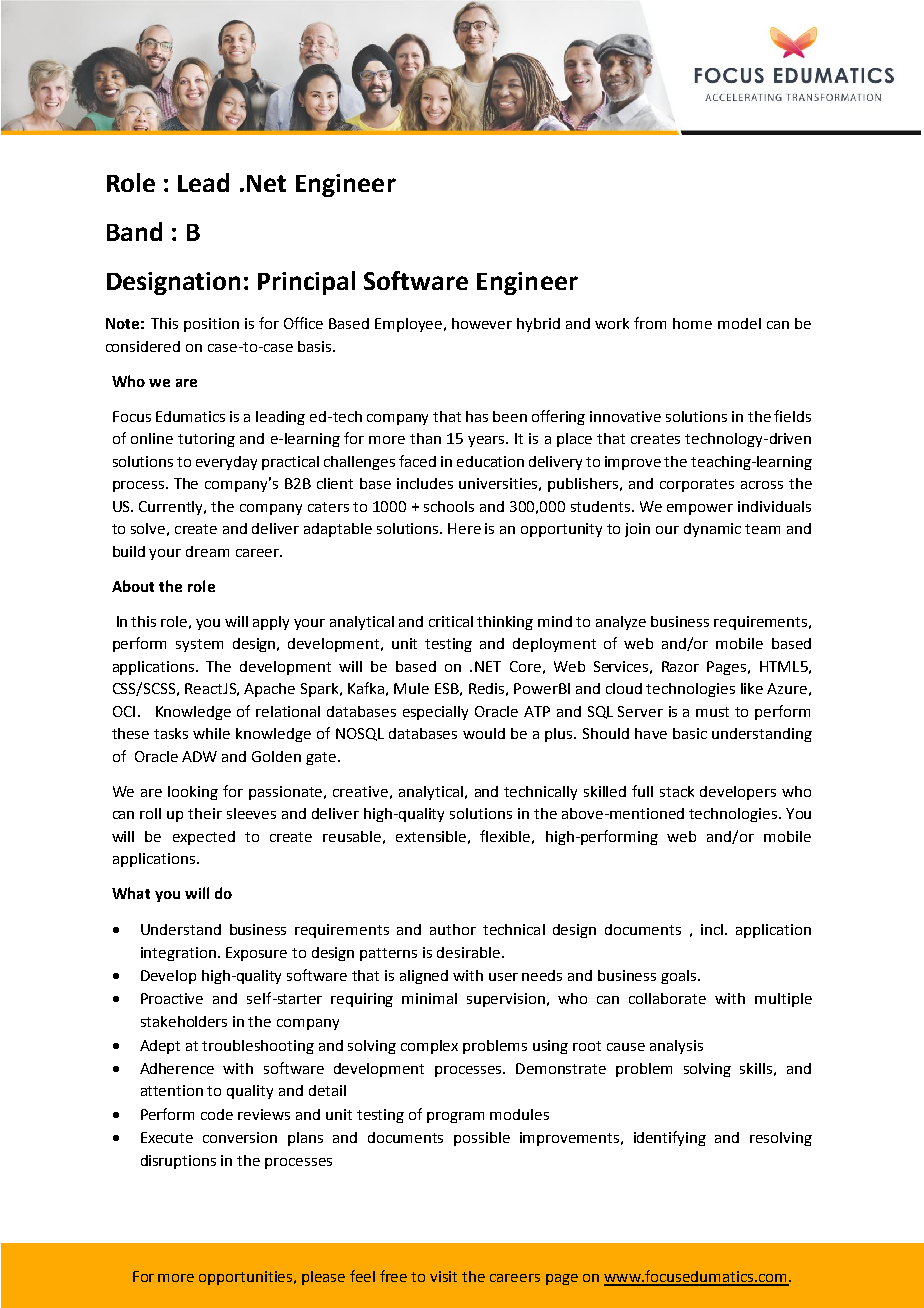  I want to click on disruptions, so click(178, 1162).
